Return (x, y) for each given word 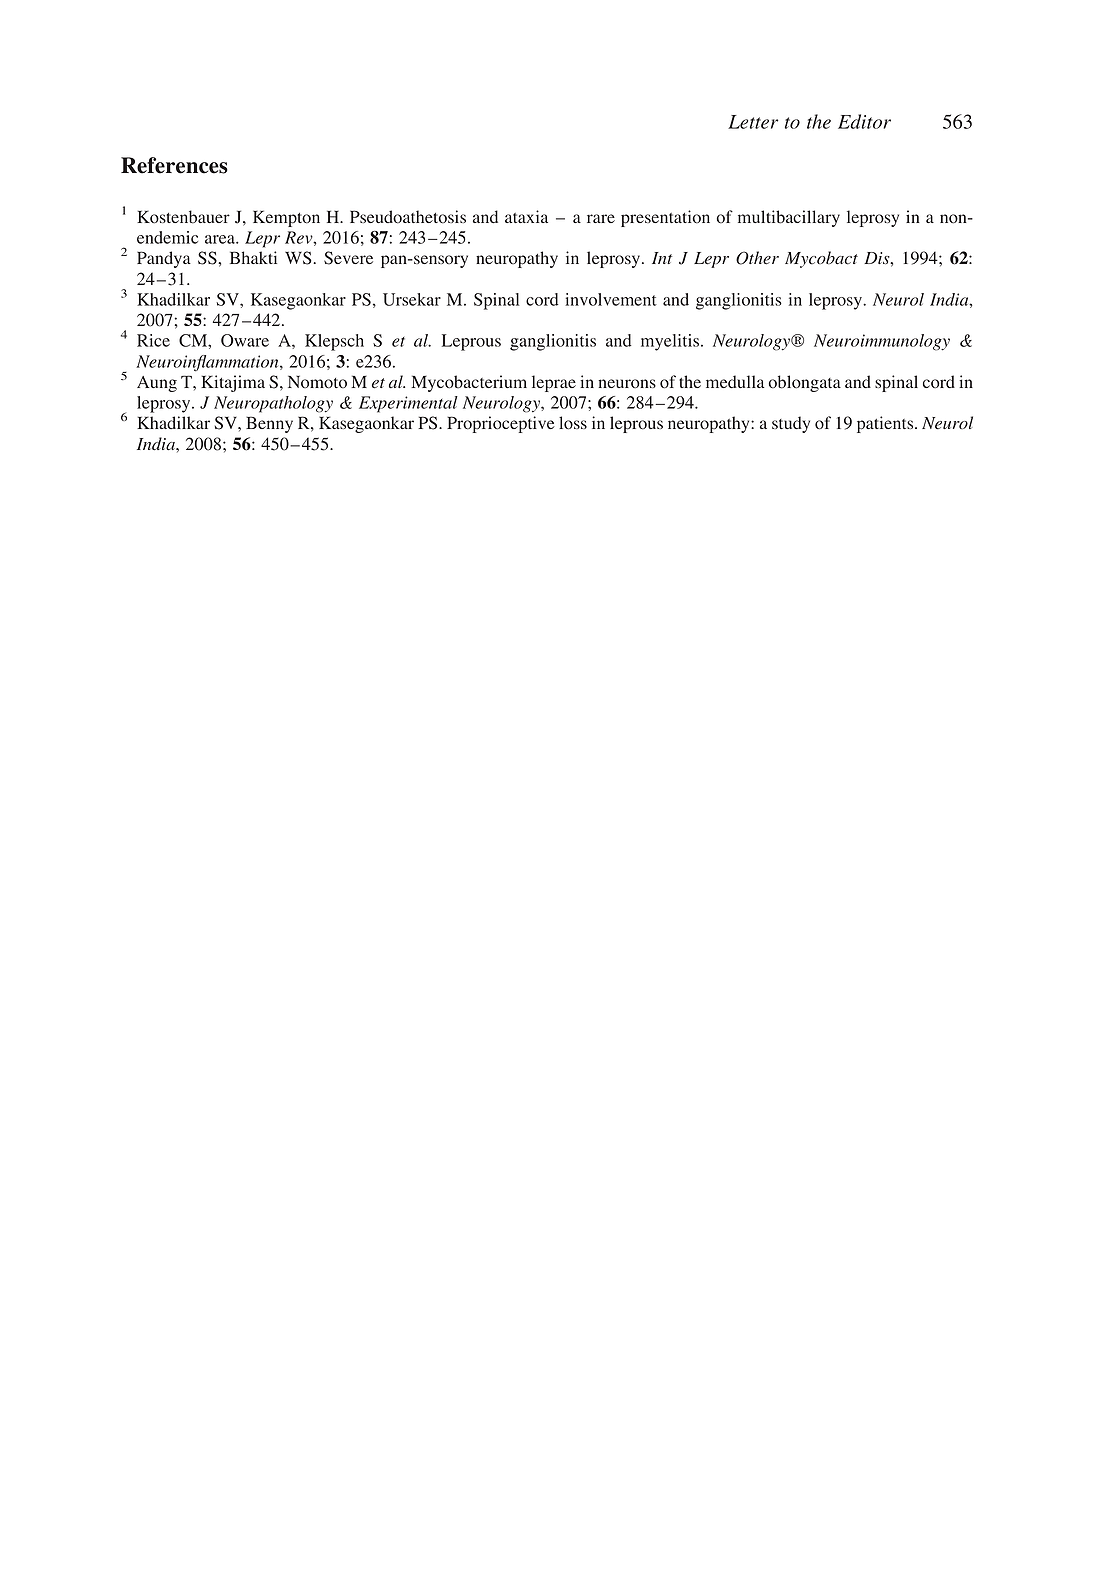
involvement (611, 299)
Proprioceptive (501, 424)
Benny (269, 424)
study (791, 424)
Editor (864, 121)
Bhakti (253, 257)
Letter (753, 122)
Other (757, 258)
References (174, 165)
